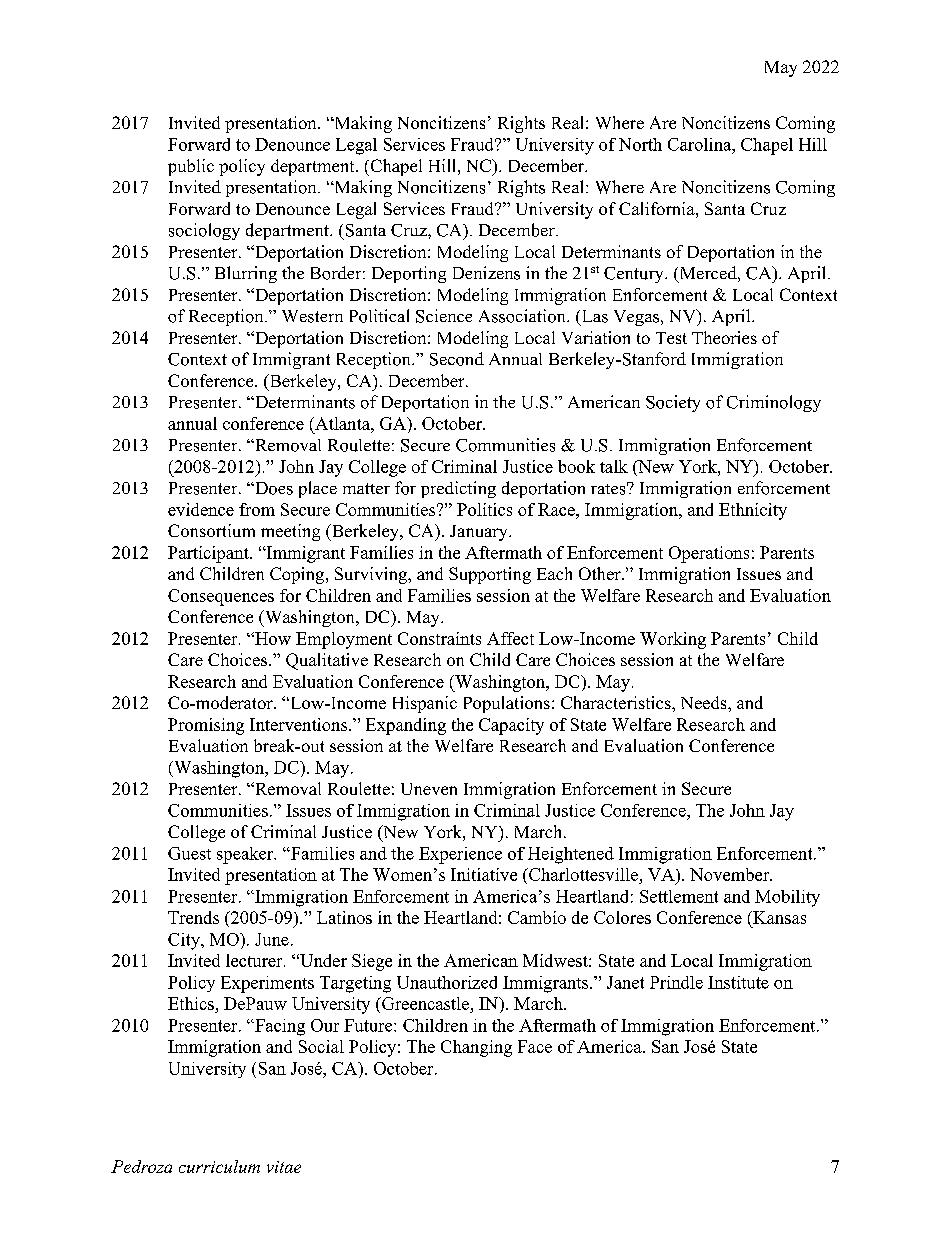 The image size is (952, 1233). What do you see at coordinates (342, 423) in the page?
I see `Atlanta` at bounding box center [342, 423].
